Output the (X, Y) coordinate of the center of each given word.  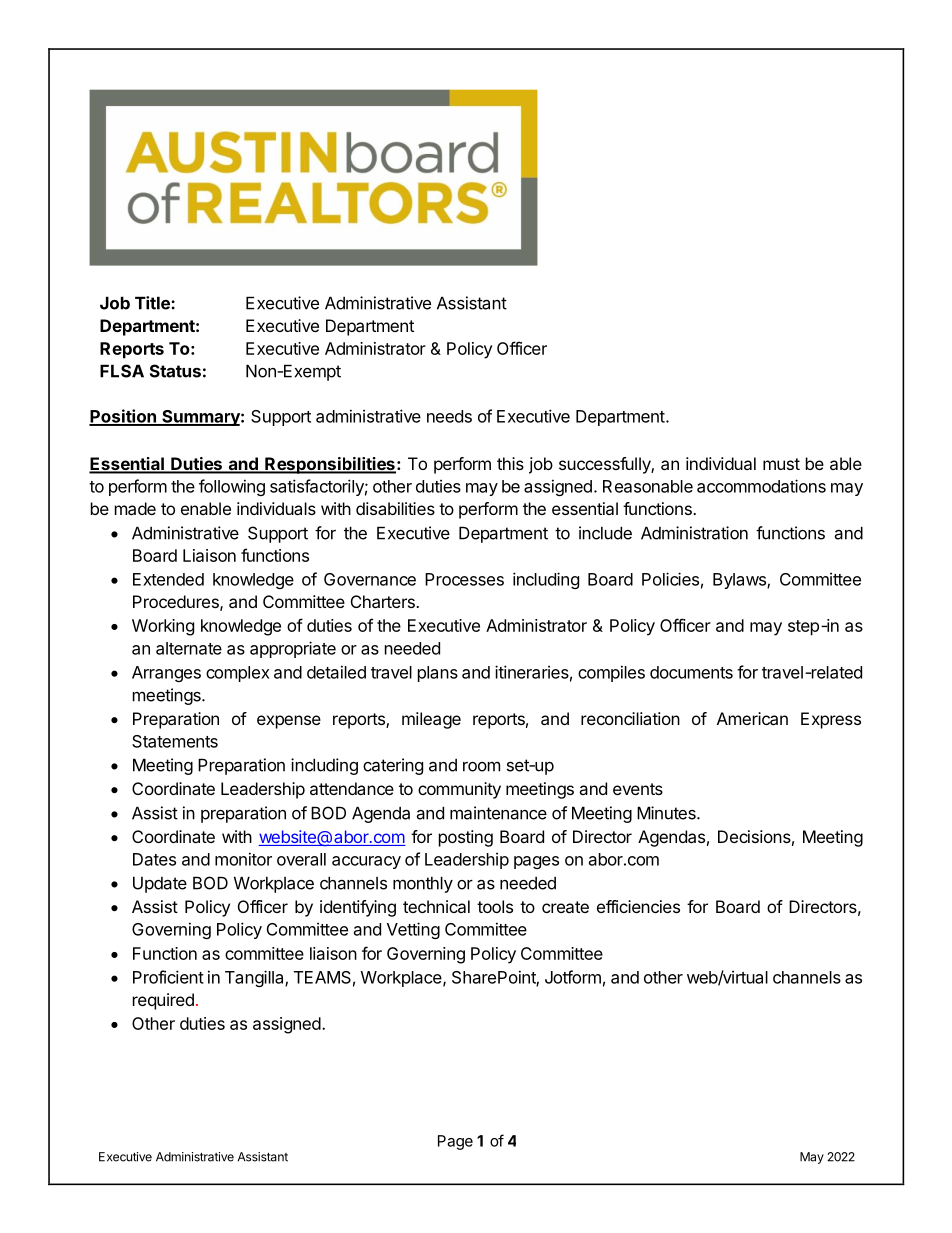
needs (449, 416)
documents (691, 672)
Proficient (168, 977)
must (781, 464)
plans (438, 674)
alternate (189, 648)
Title (153, 303)
